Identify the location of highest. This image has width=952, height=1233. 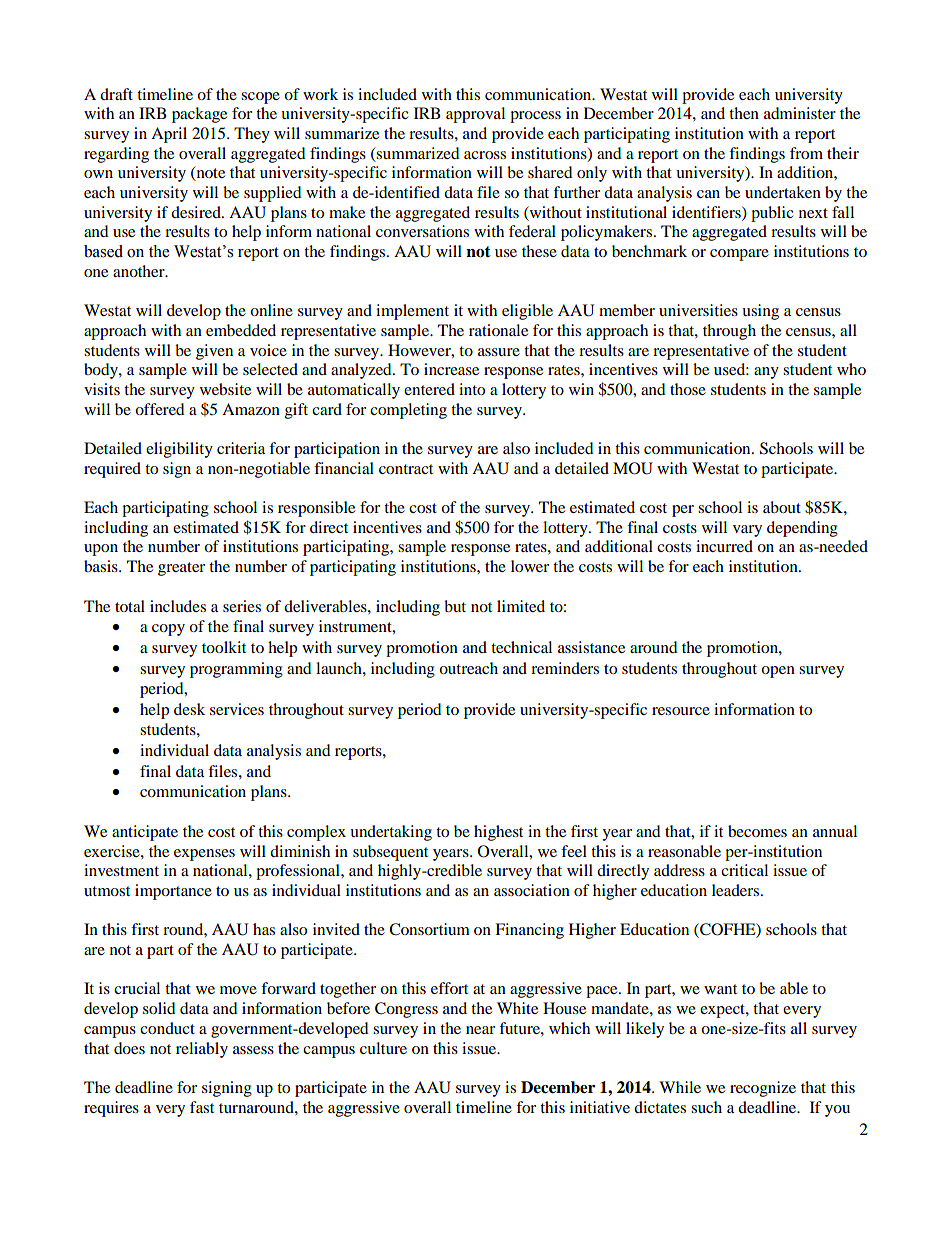
(498, 833).
